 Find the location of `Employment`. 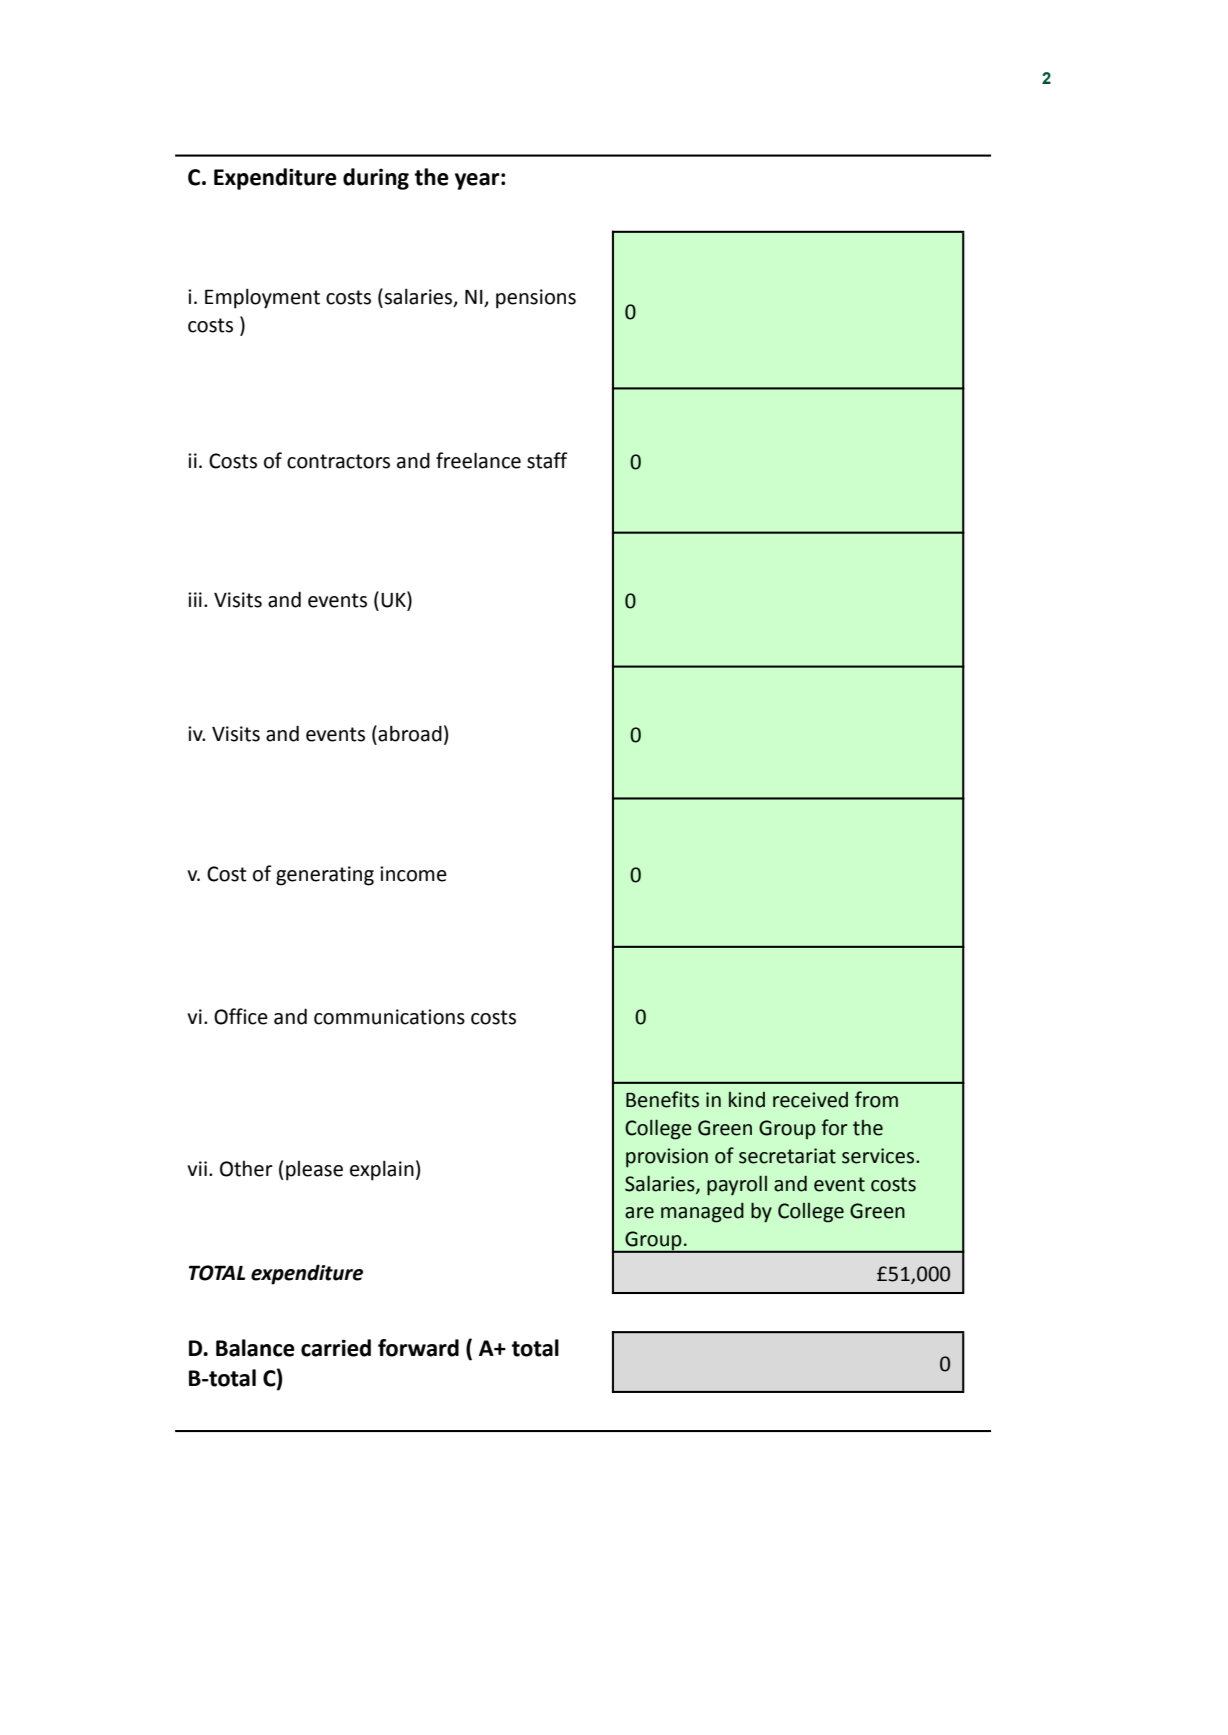

Employment is located at coordinates (262, 298).
